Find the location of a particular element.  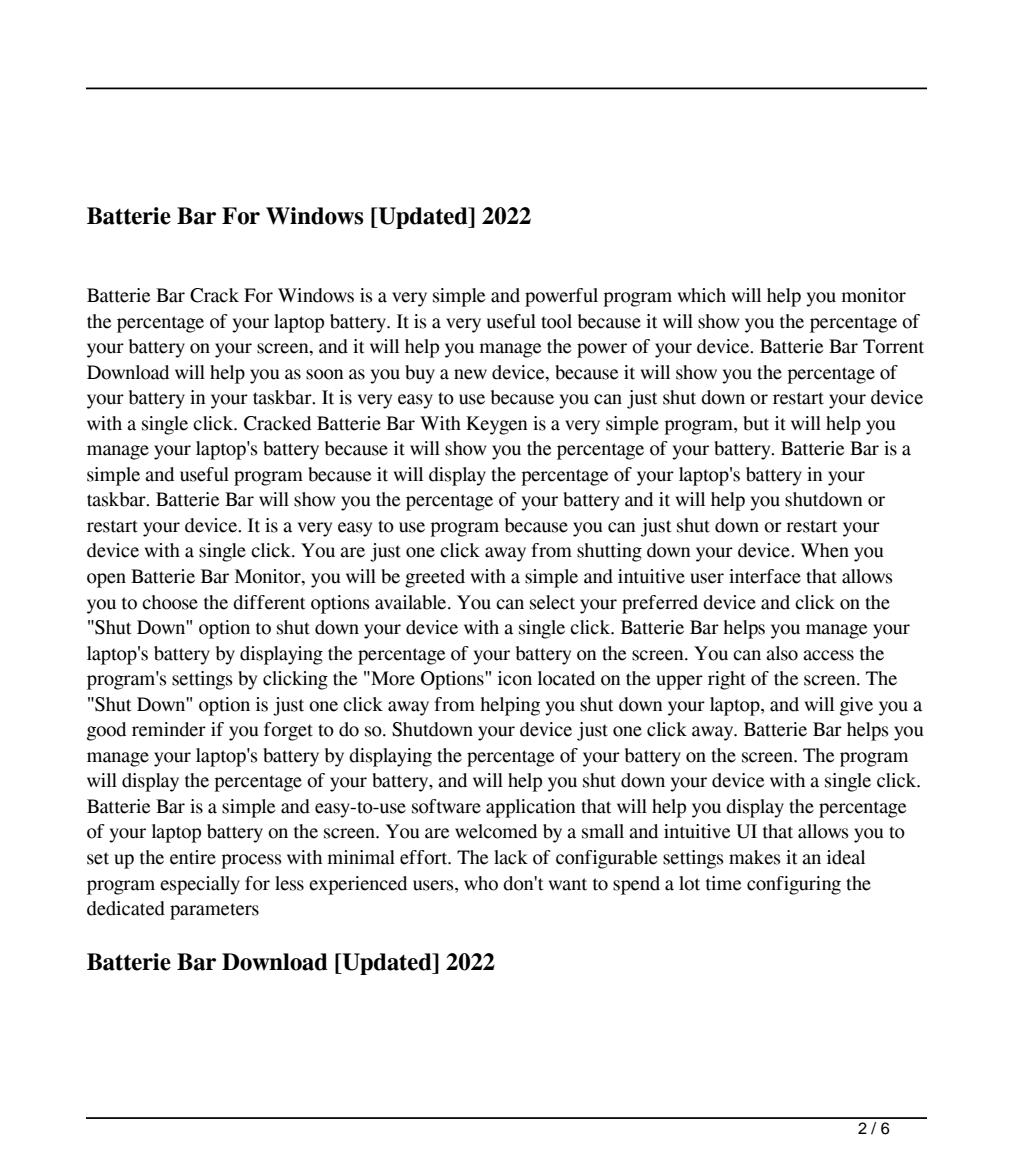

configuring is located at coordinates (794, 885).
